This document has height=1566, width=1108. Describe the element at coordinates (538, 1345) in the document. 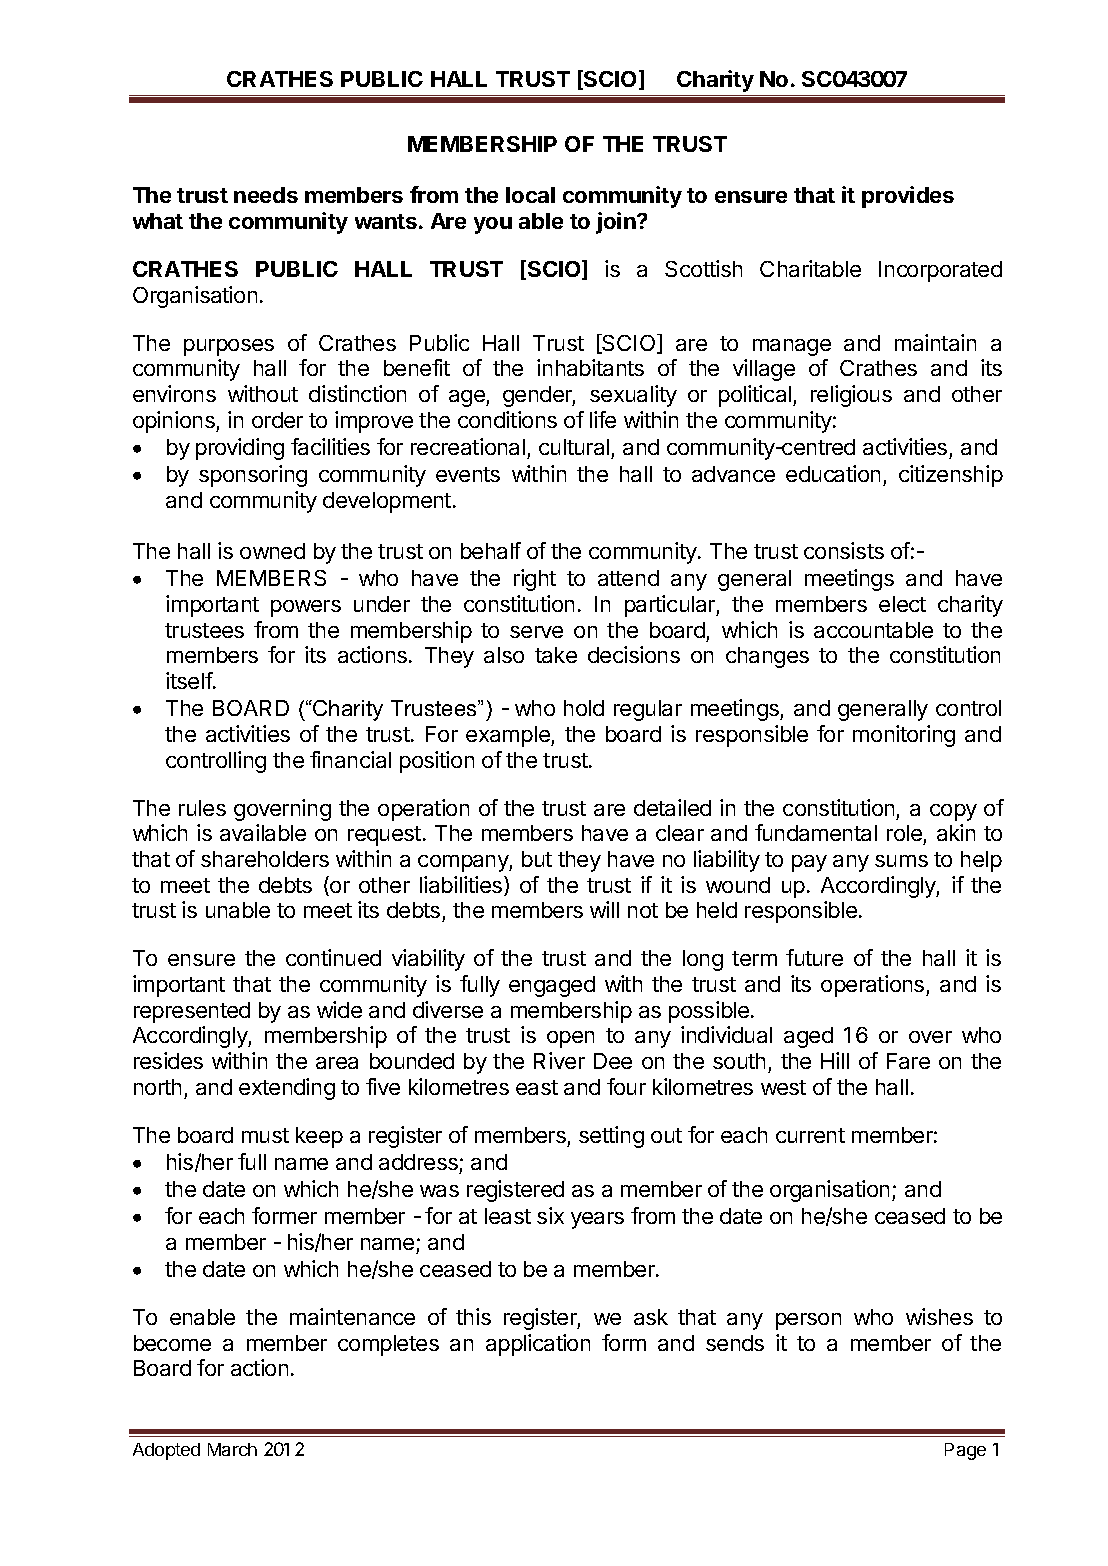

I see `application` at that location.
